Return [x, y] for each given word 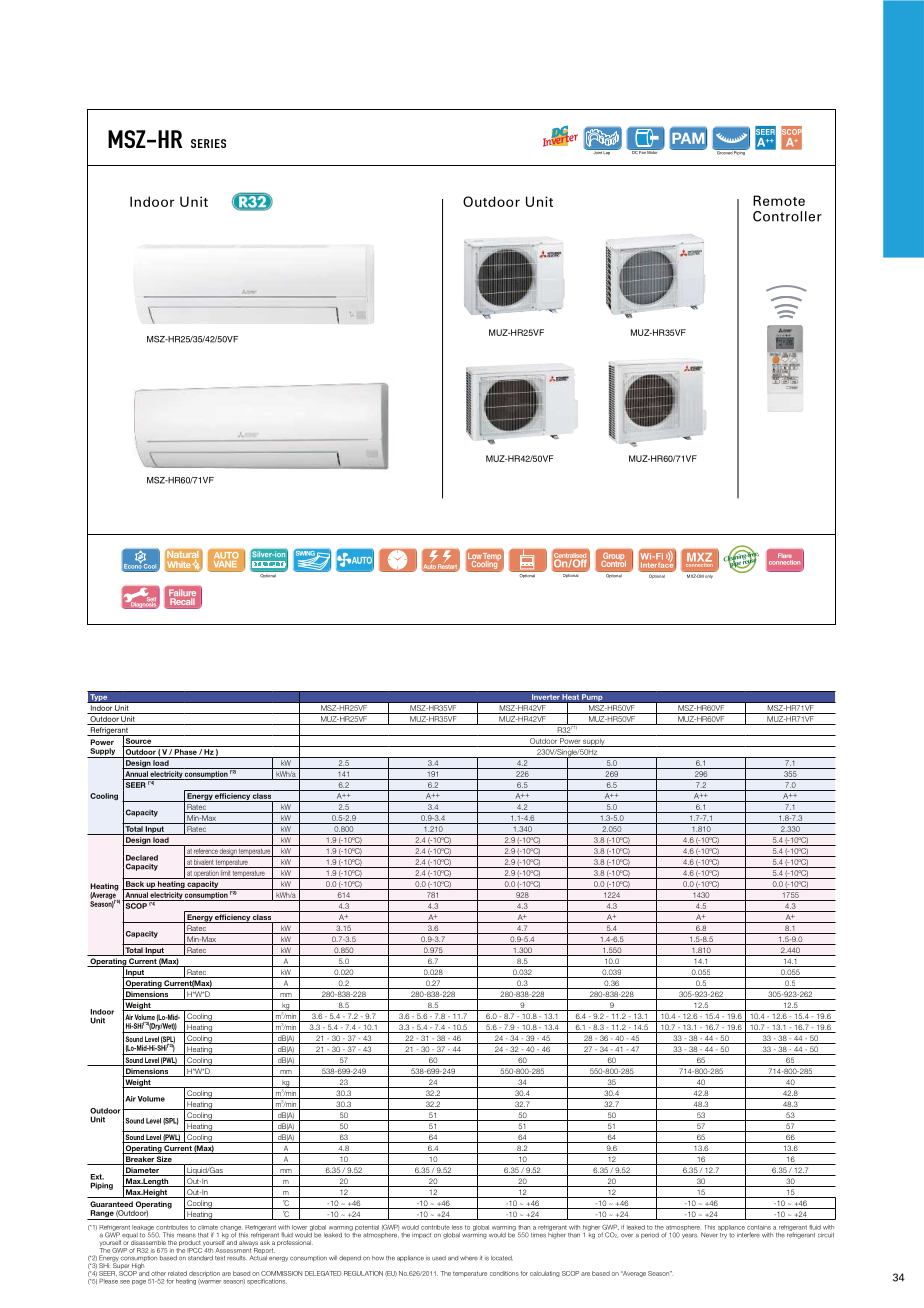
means [186, 1236]
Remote [779, 200]
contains [759, 1227]
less [457, 1227]
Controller [787, 216]
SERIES [208, 143]
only [709, 576]
